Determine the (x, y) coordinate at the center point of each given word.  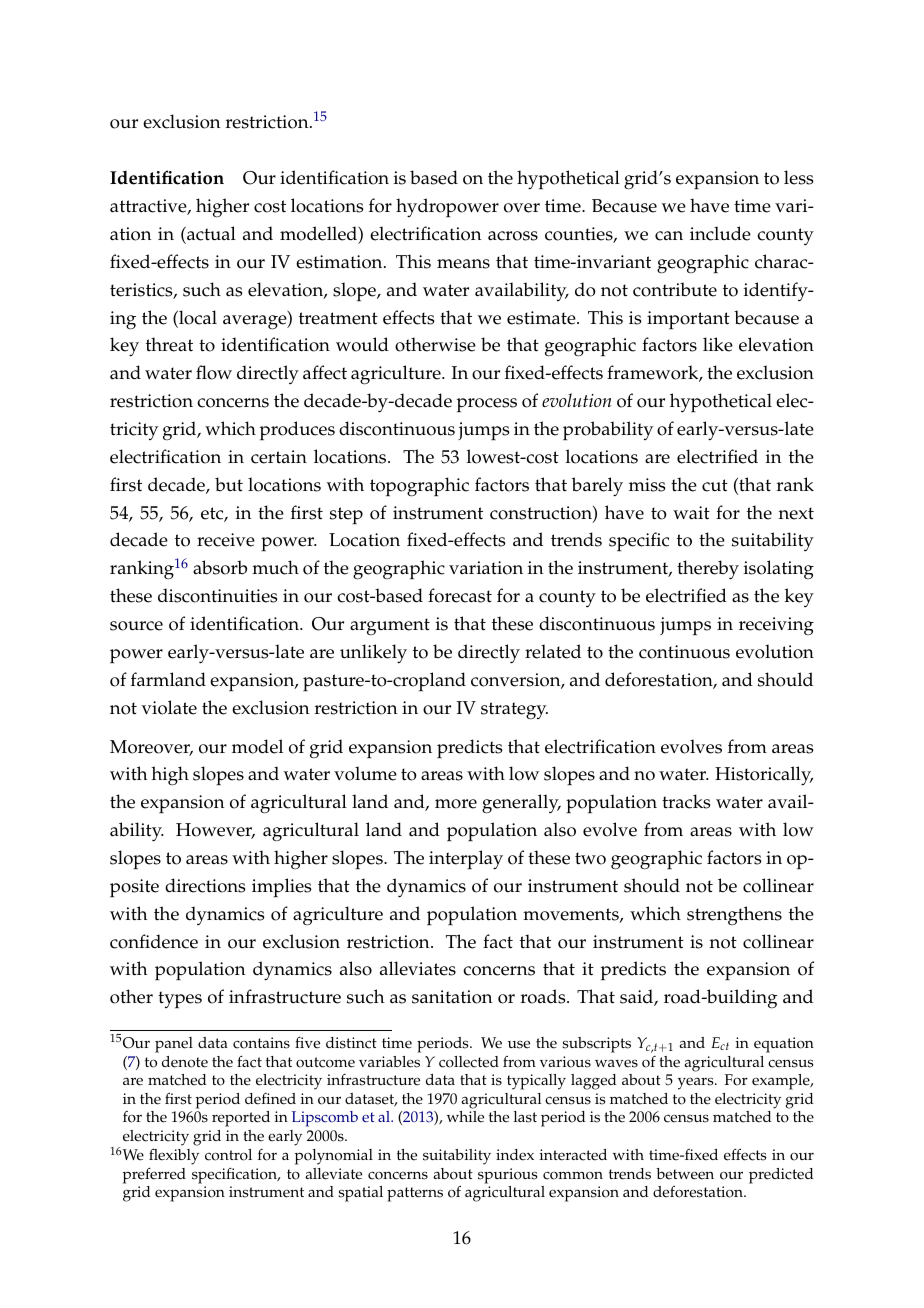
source (136, 626)
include (720, 233)
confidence (154, 941)
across (513, 236)
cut (715, 485)
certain (279, 457)
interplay (466, 860)
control (228, 1155)
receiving (776, 626)
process (487, 405)
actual (210, 233)
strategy (514, 711)
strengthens (734, 915)
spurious (507, 1176)
